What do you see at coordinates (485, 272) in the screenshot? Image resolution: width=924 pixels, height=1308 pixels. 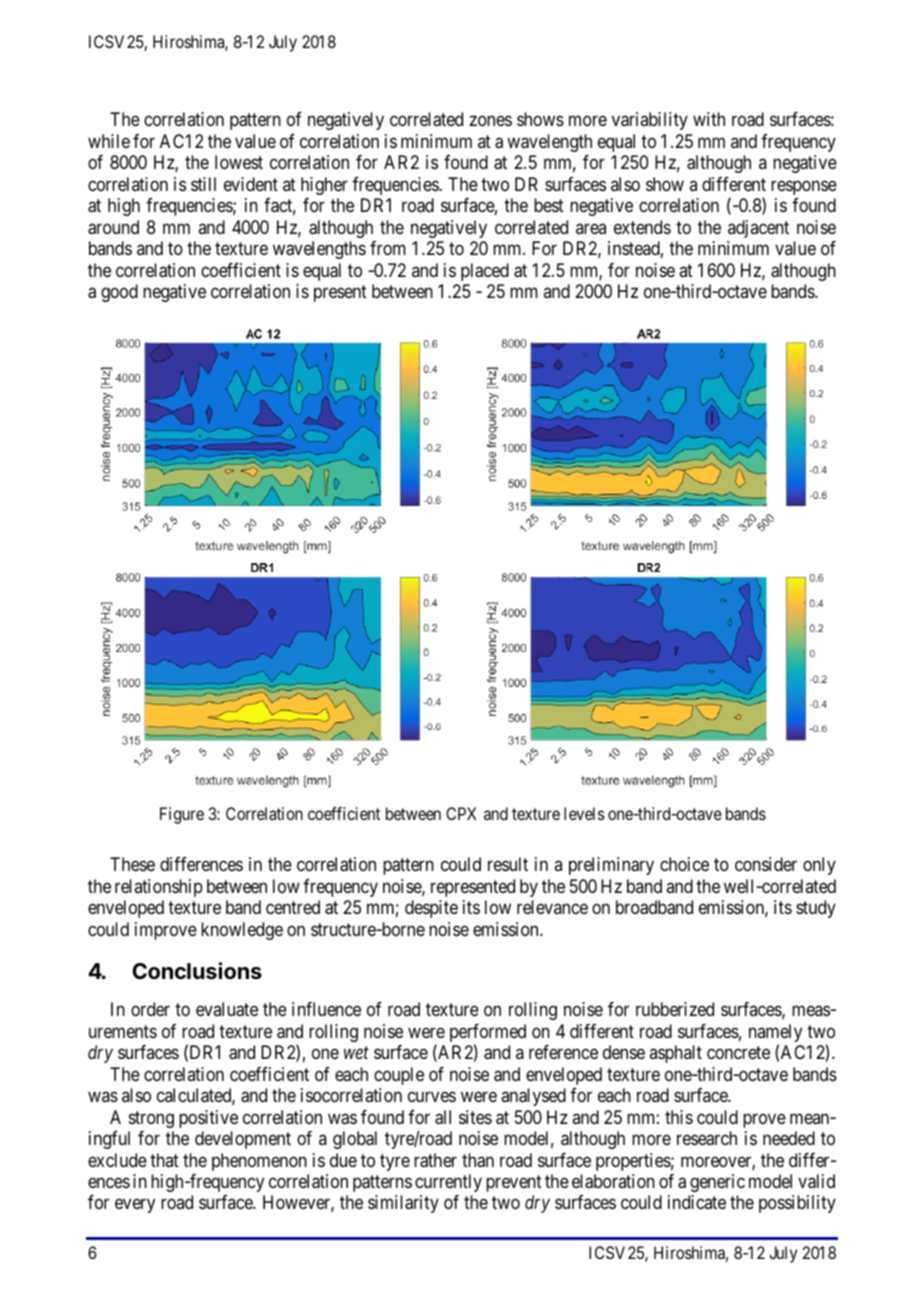 I see `placed` at bounding box center [485, 272].
